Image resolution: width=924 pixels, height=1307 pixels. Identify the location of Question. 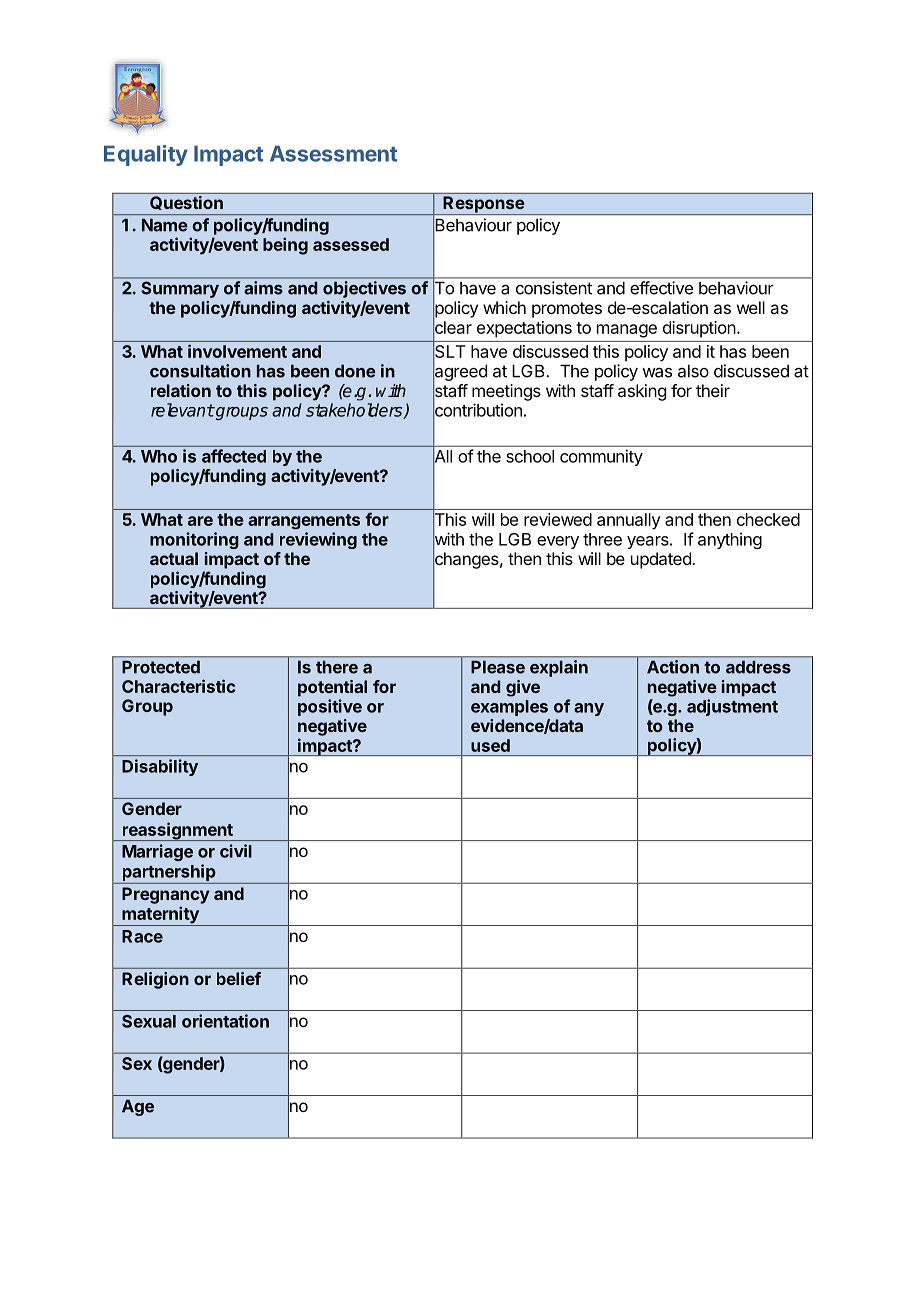
(186, 203).
